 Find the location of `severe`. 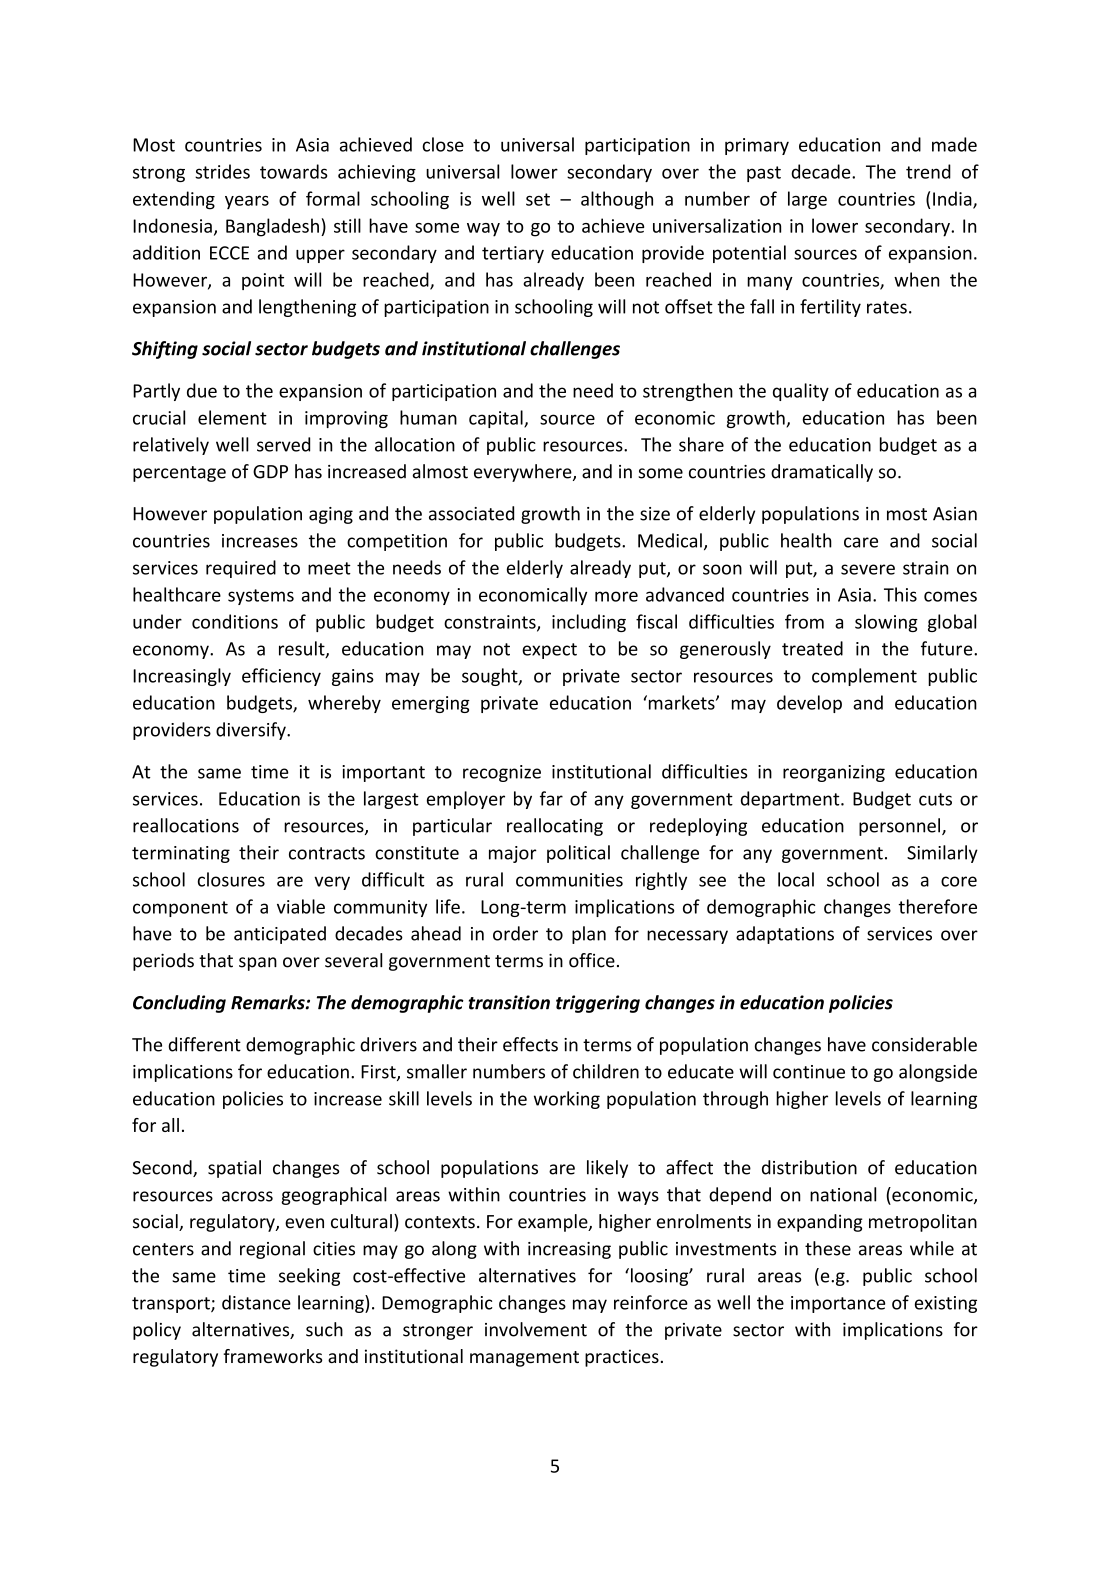

severe is located at coordinates (868, 569).
